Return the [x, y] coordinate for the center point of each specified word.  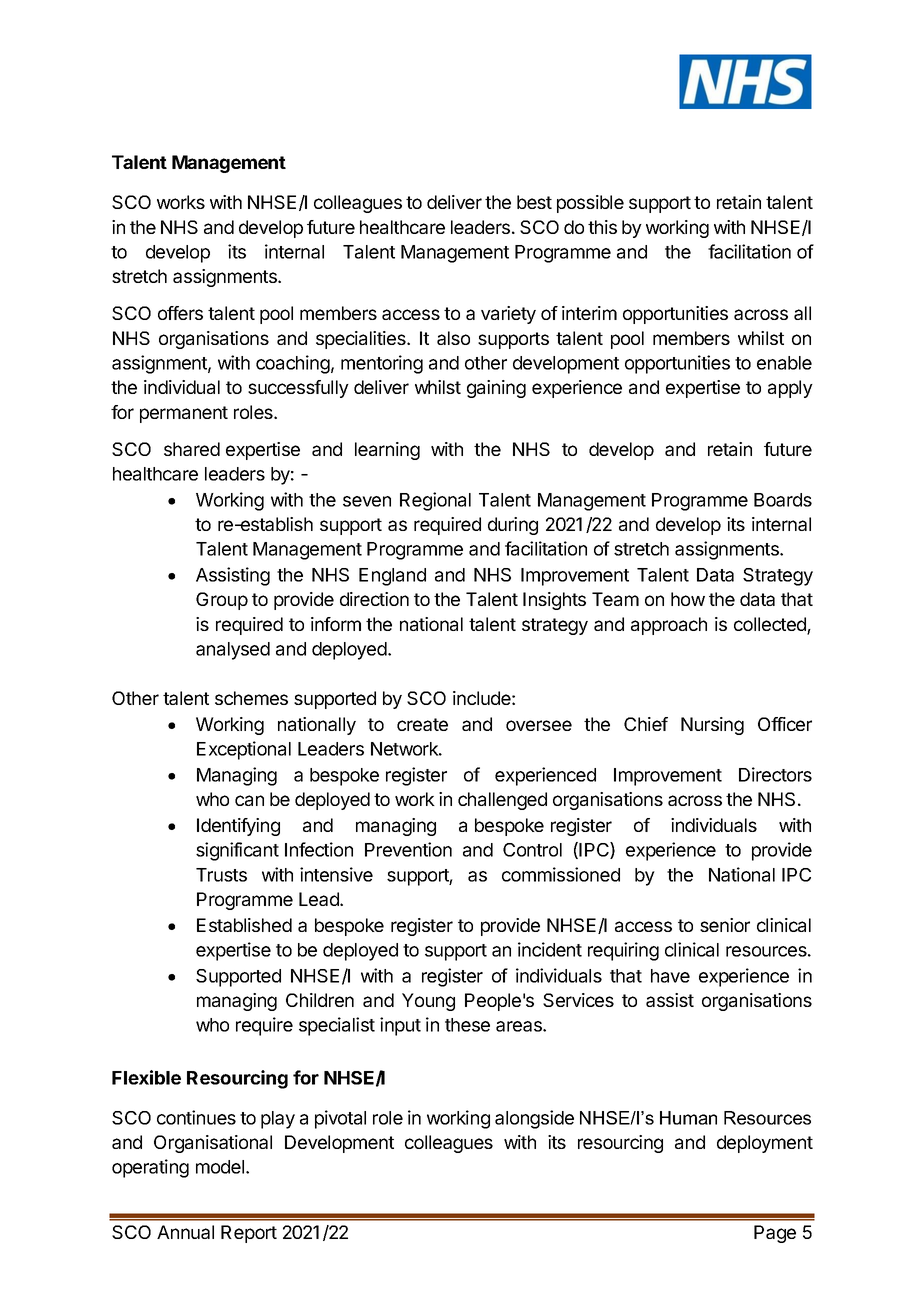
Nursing [712, 726]
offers [180, 313]
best [534, 202]
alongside [534, 1119]
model [221, 1167]
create [422, 724]
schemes [251, 698]
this [602, 227]
